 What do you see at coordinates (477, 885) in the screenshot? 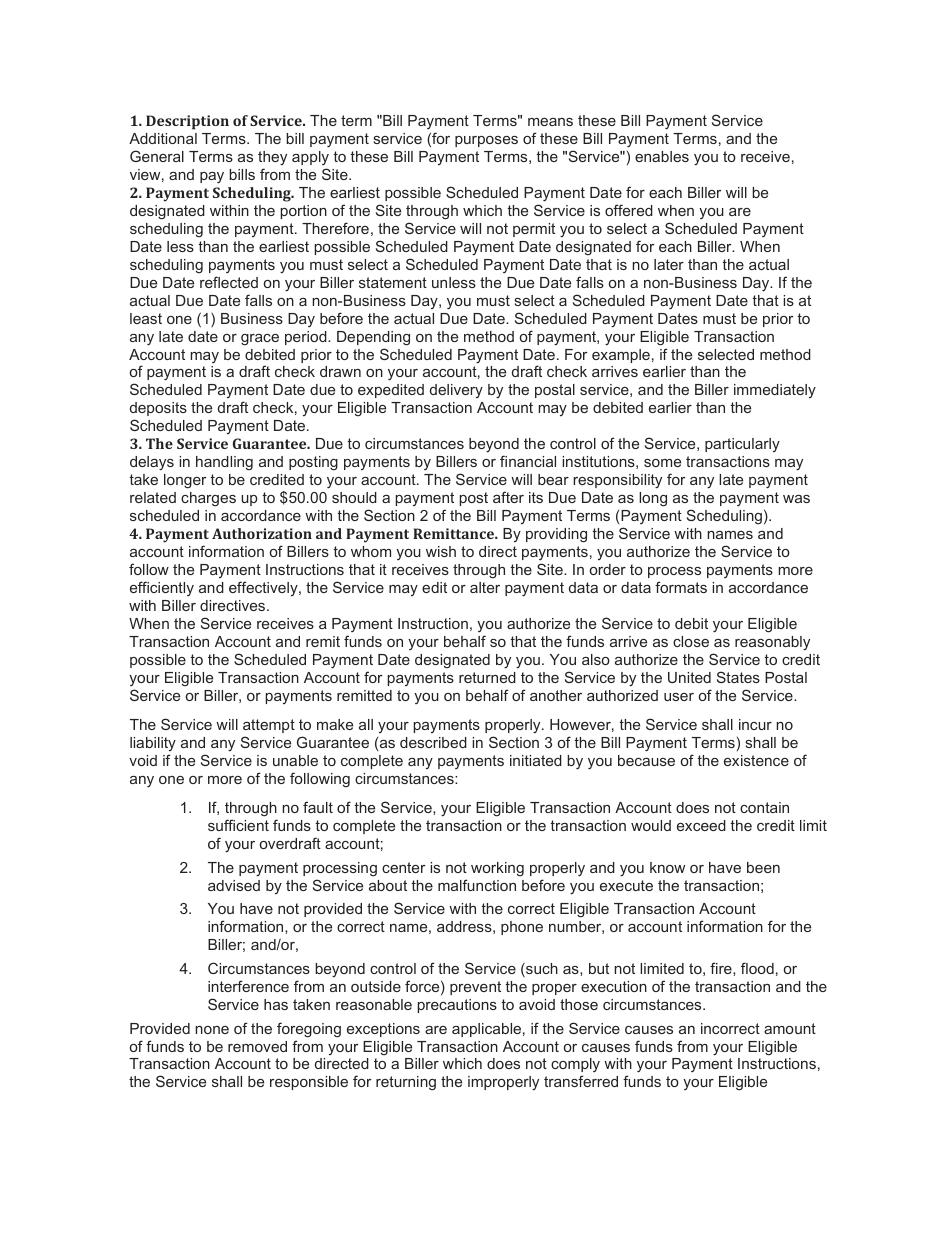
I see `malfunction` at bounding box center [477, 885].
